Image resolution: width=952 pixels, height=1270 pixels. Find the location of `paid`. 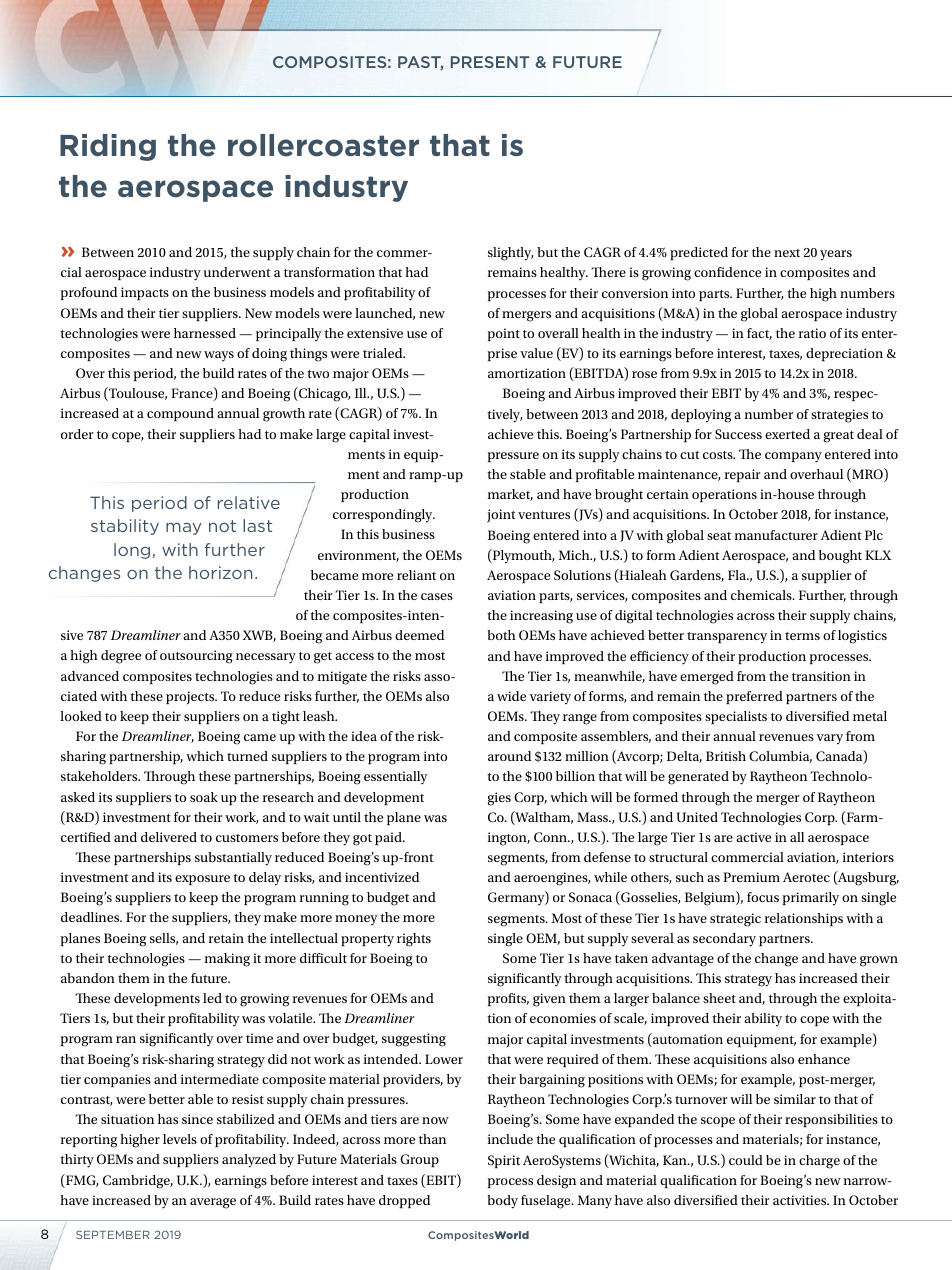

paid is located at coordinates (389, 838).
